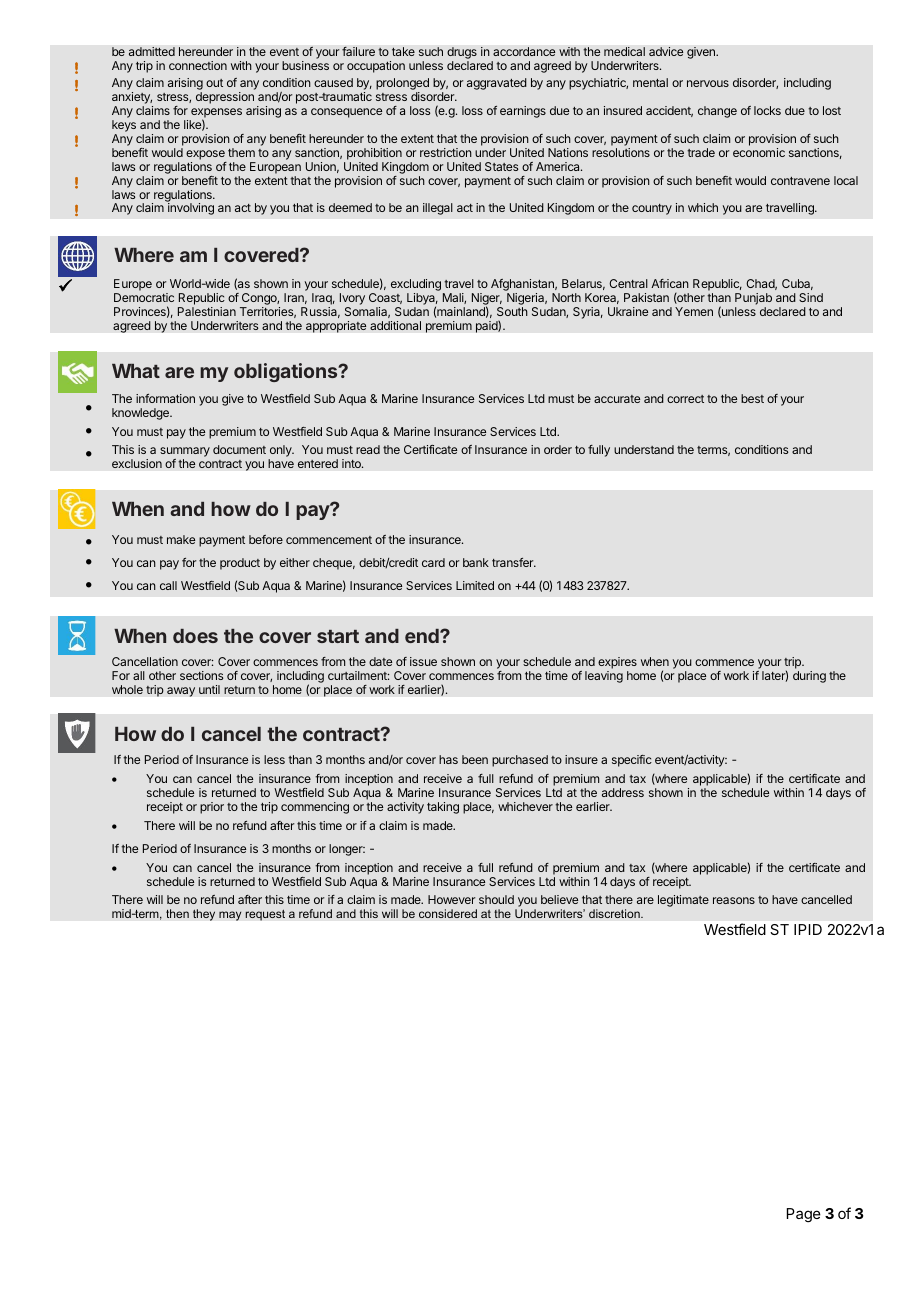 The height and width of the image is (1296, 924). What do you see at coordinates (734, 900) in the image?
I see `reasons` at bounding box center [734, 900].
